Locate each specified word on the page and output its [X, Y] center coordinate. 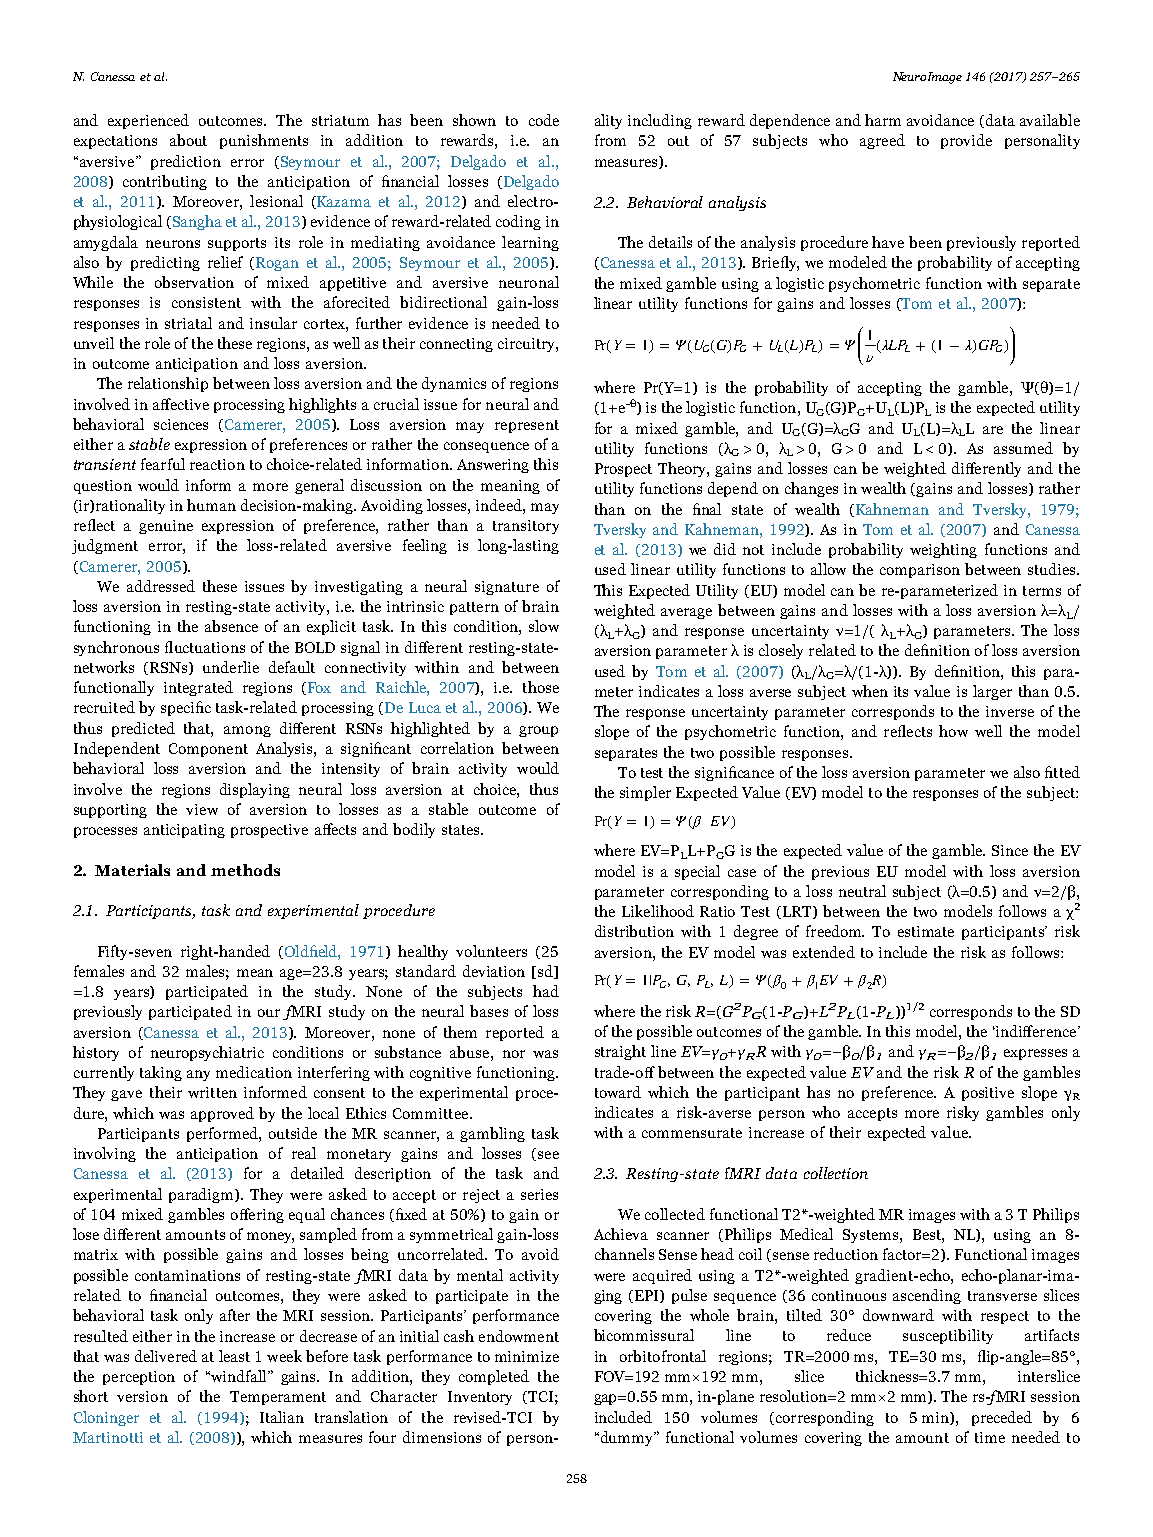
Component [208, 750]
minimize [527, 1356]
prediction [186, 162]
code [544, 120]
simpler [645, 793]
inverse [1010, 711]
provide [966, 141]
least [234, 1356]
